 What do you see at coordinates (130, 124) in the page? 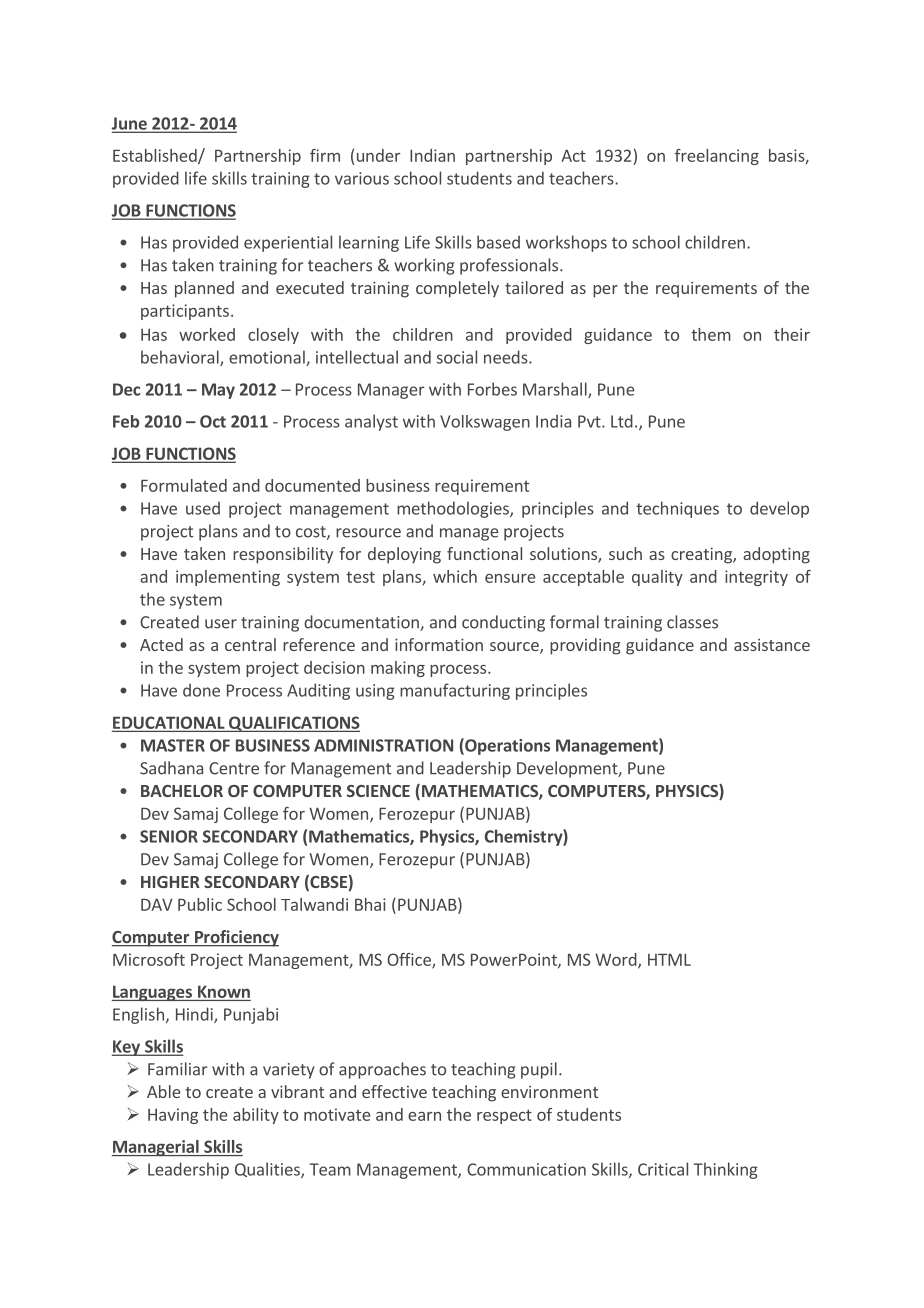
I see `June` at bounding box center [130, 124].
